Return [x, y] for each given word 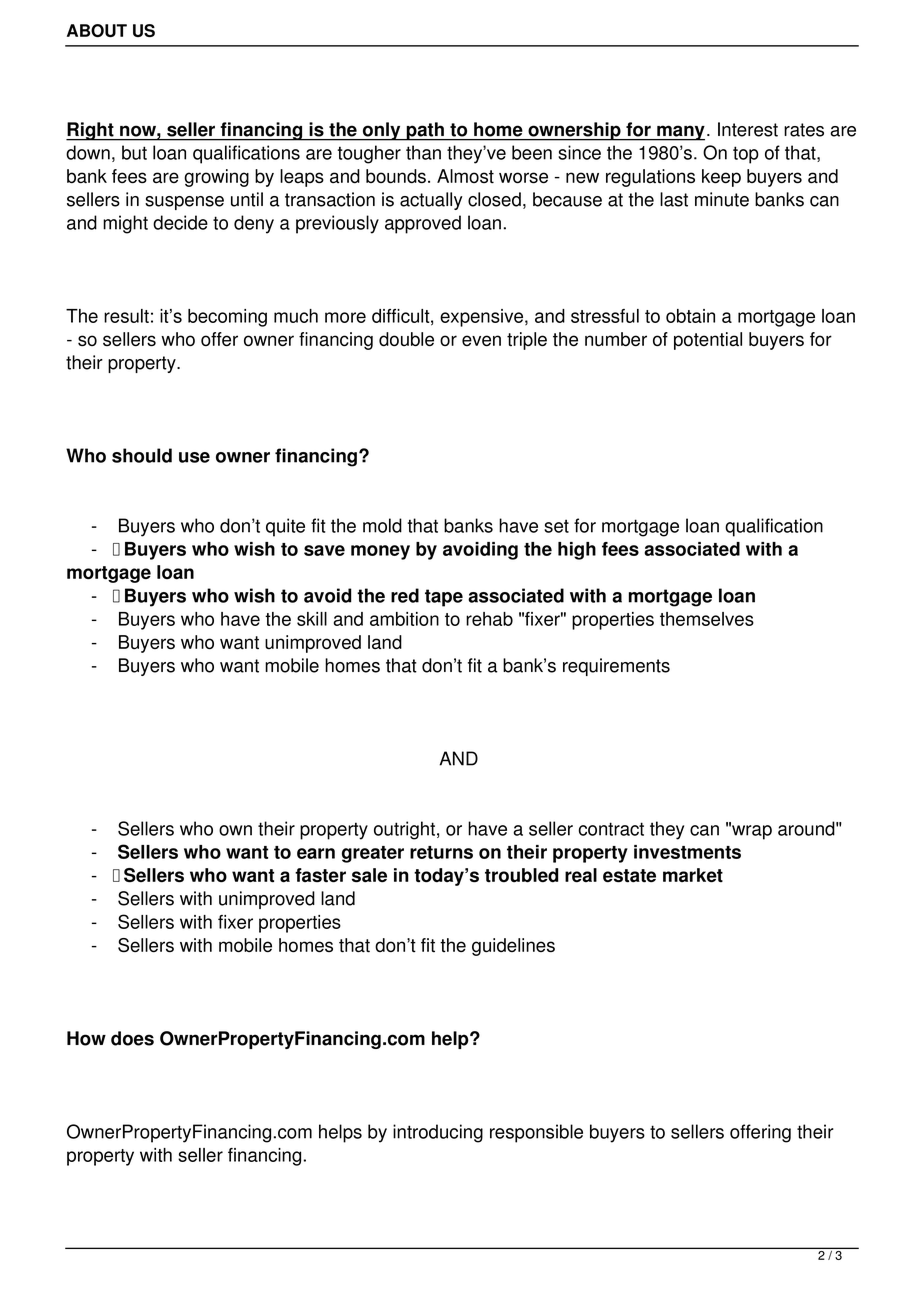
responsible [536, 1133]
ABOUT [97, 30]
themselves [707, 619]
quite [285, 527]
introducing [438, 1133]
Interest [748, 129]
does [132, 1038]
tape [444, 598]
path [425, 131]
